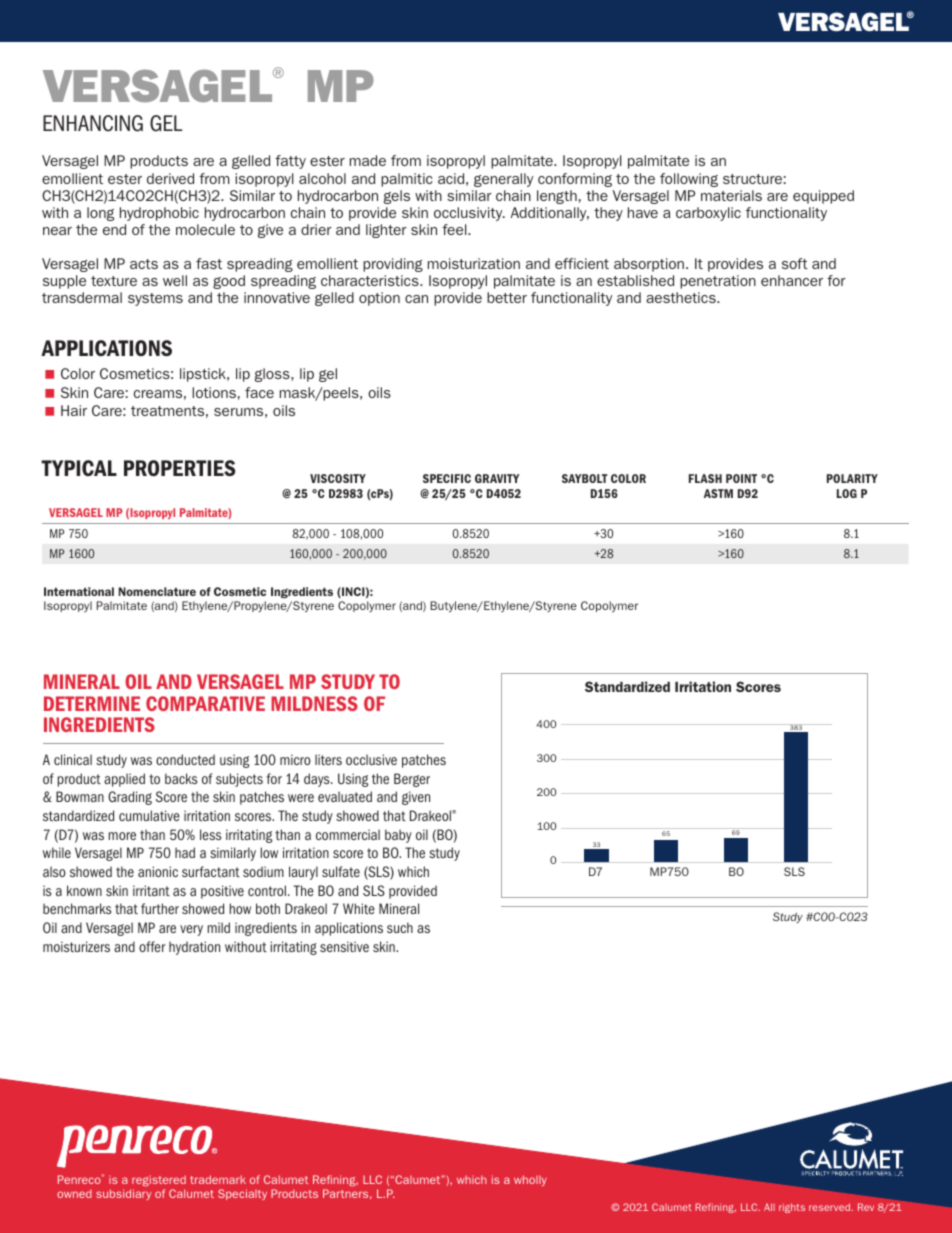  Describe the element at coordinates (741, 478) in the image. I see `POINT` at that location.
